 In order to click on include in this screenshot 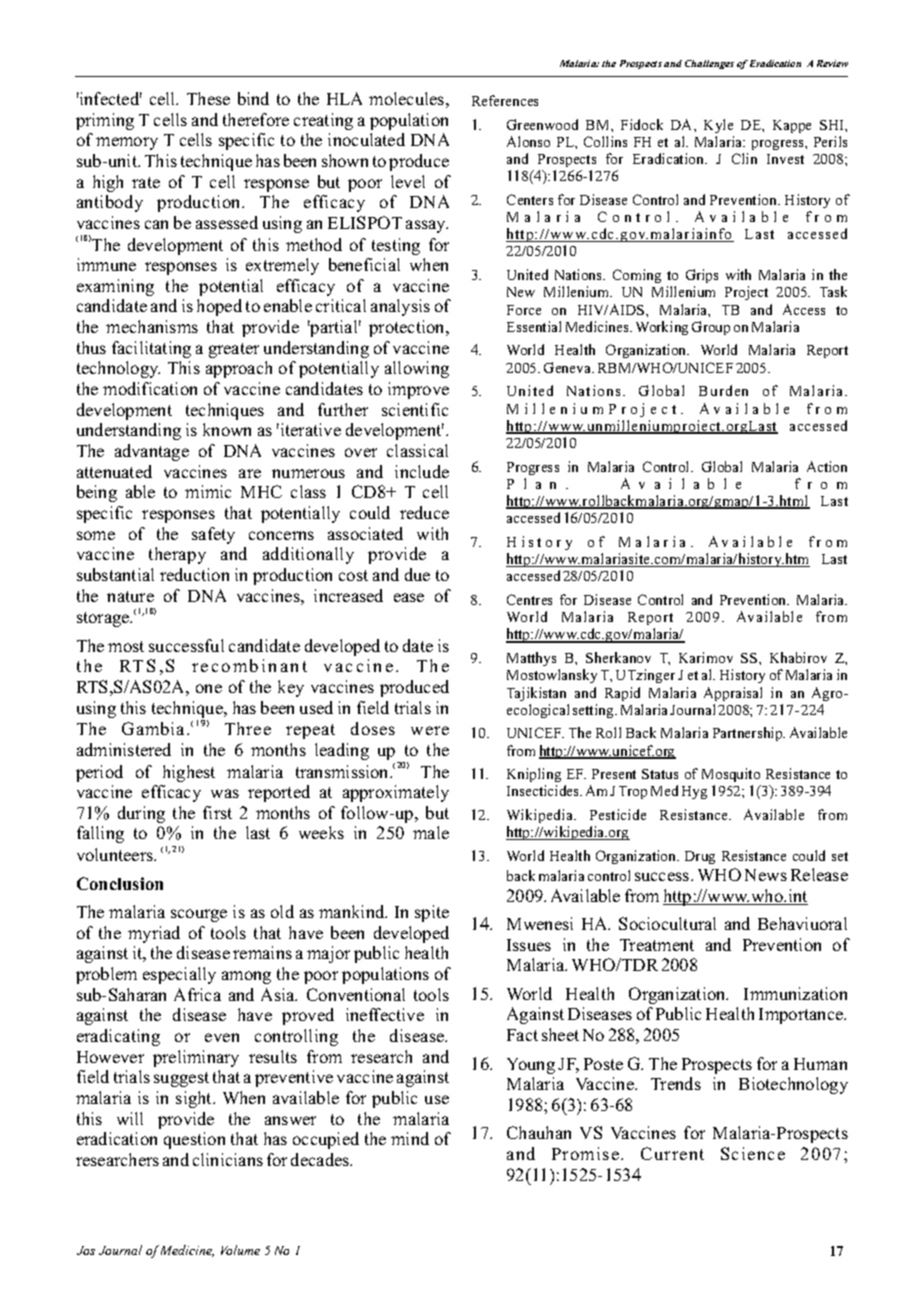, I will do `click(422, 471)`.
